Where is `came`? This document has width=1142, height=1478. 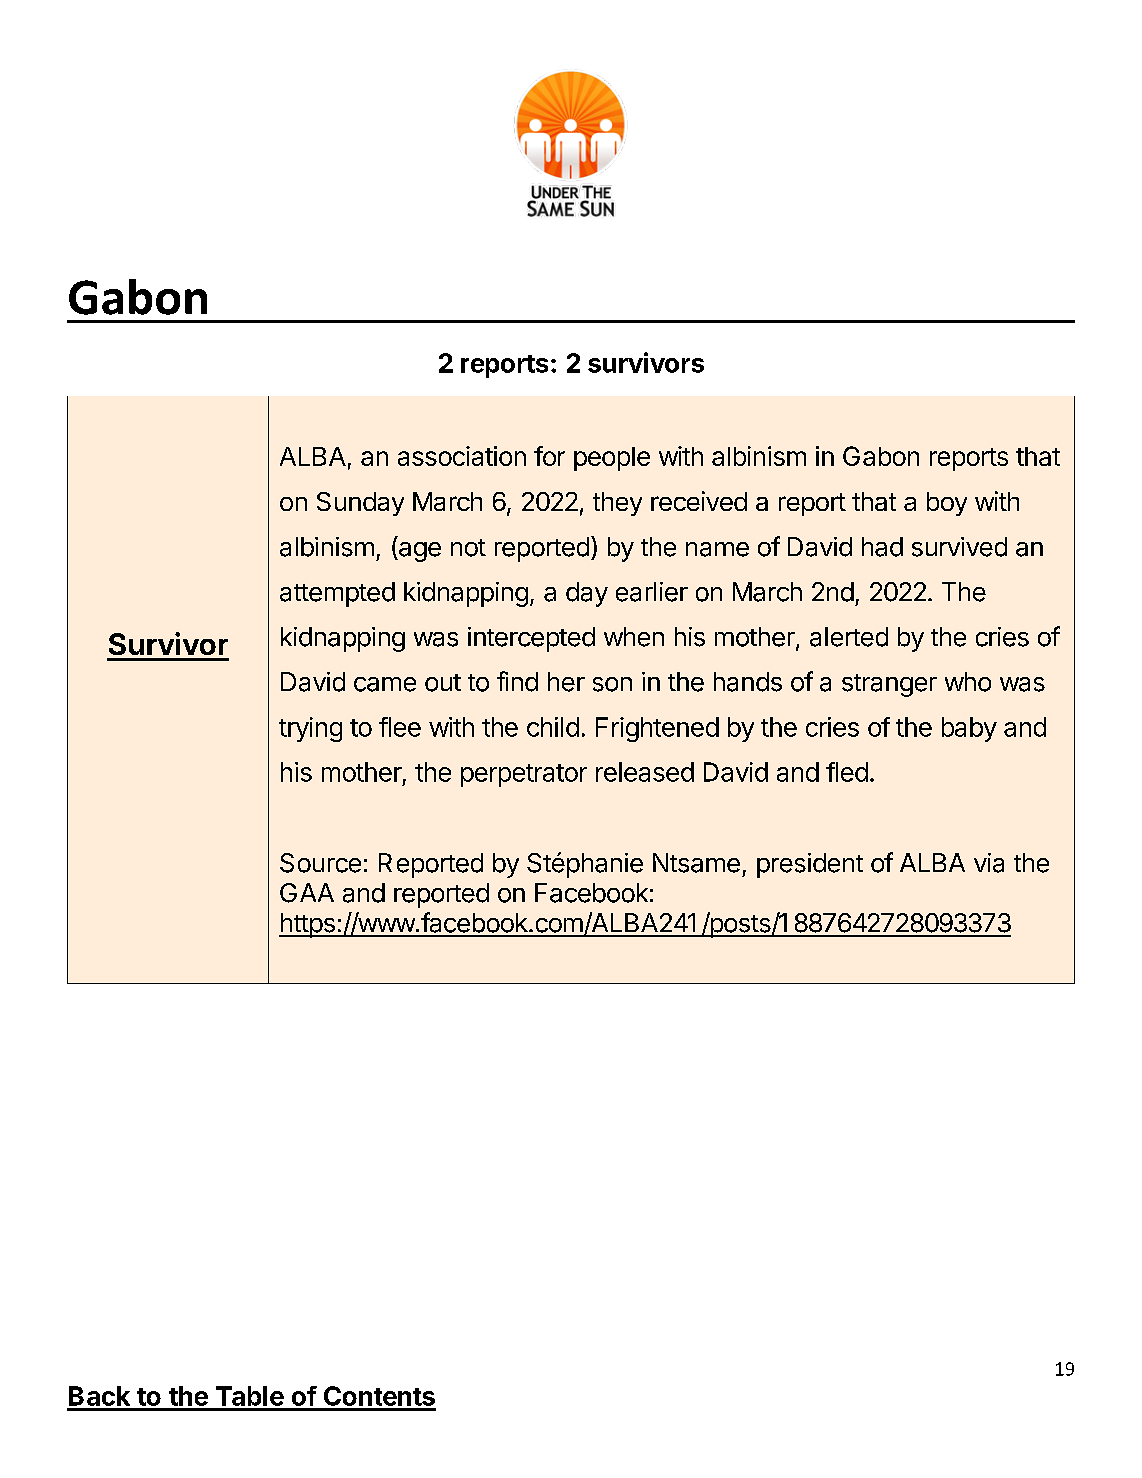
came is located at coordinates (385, 684).
